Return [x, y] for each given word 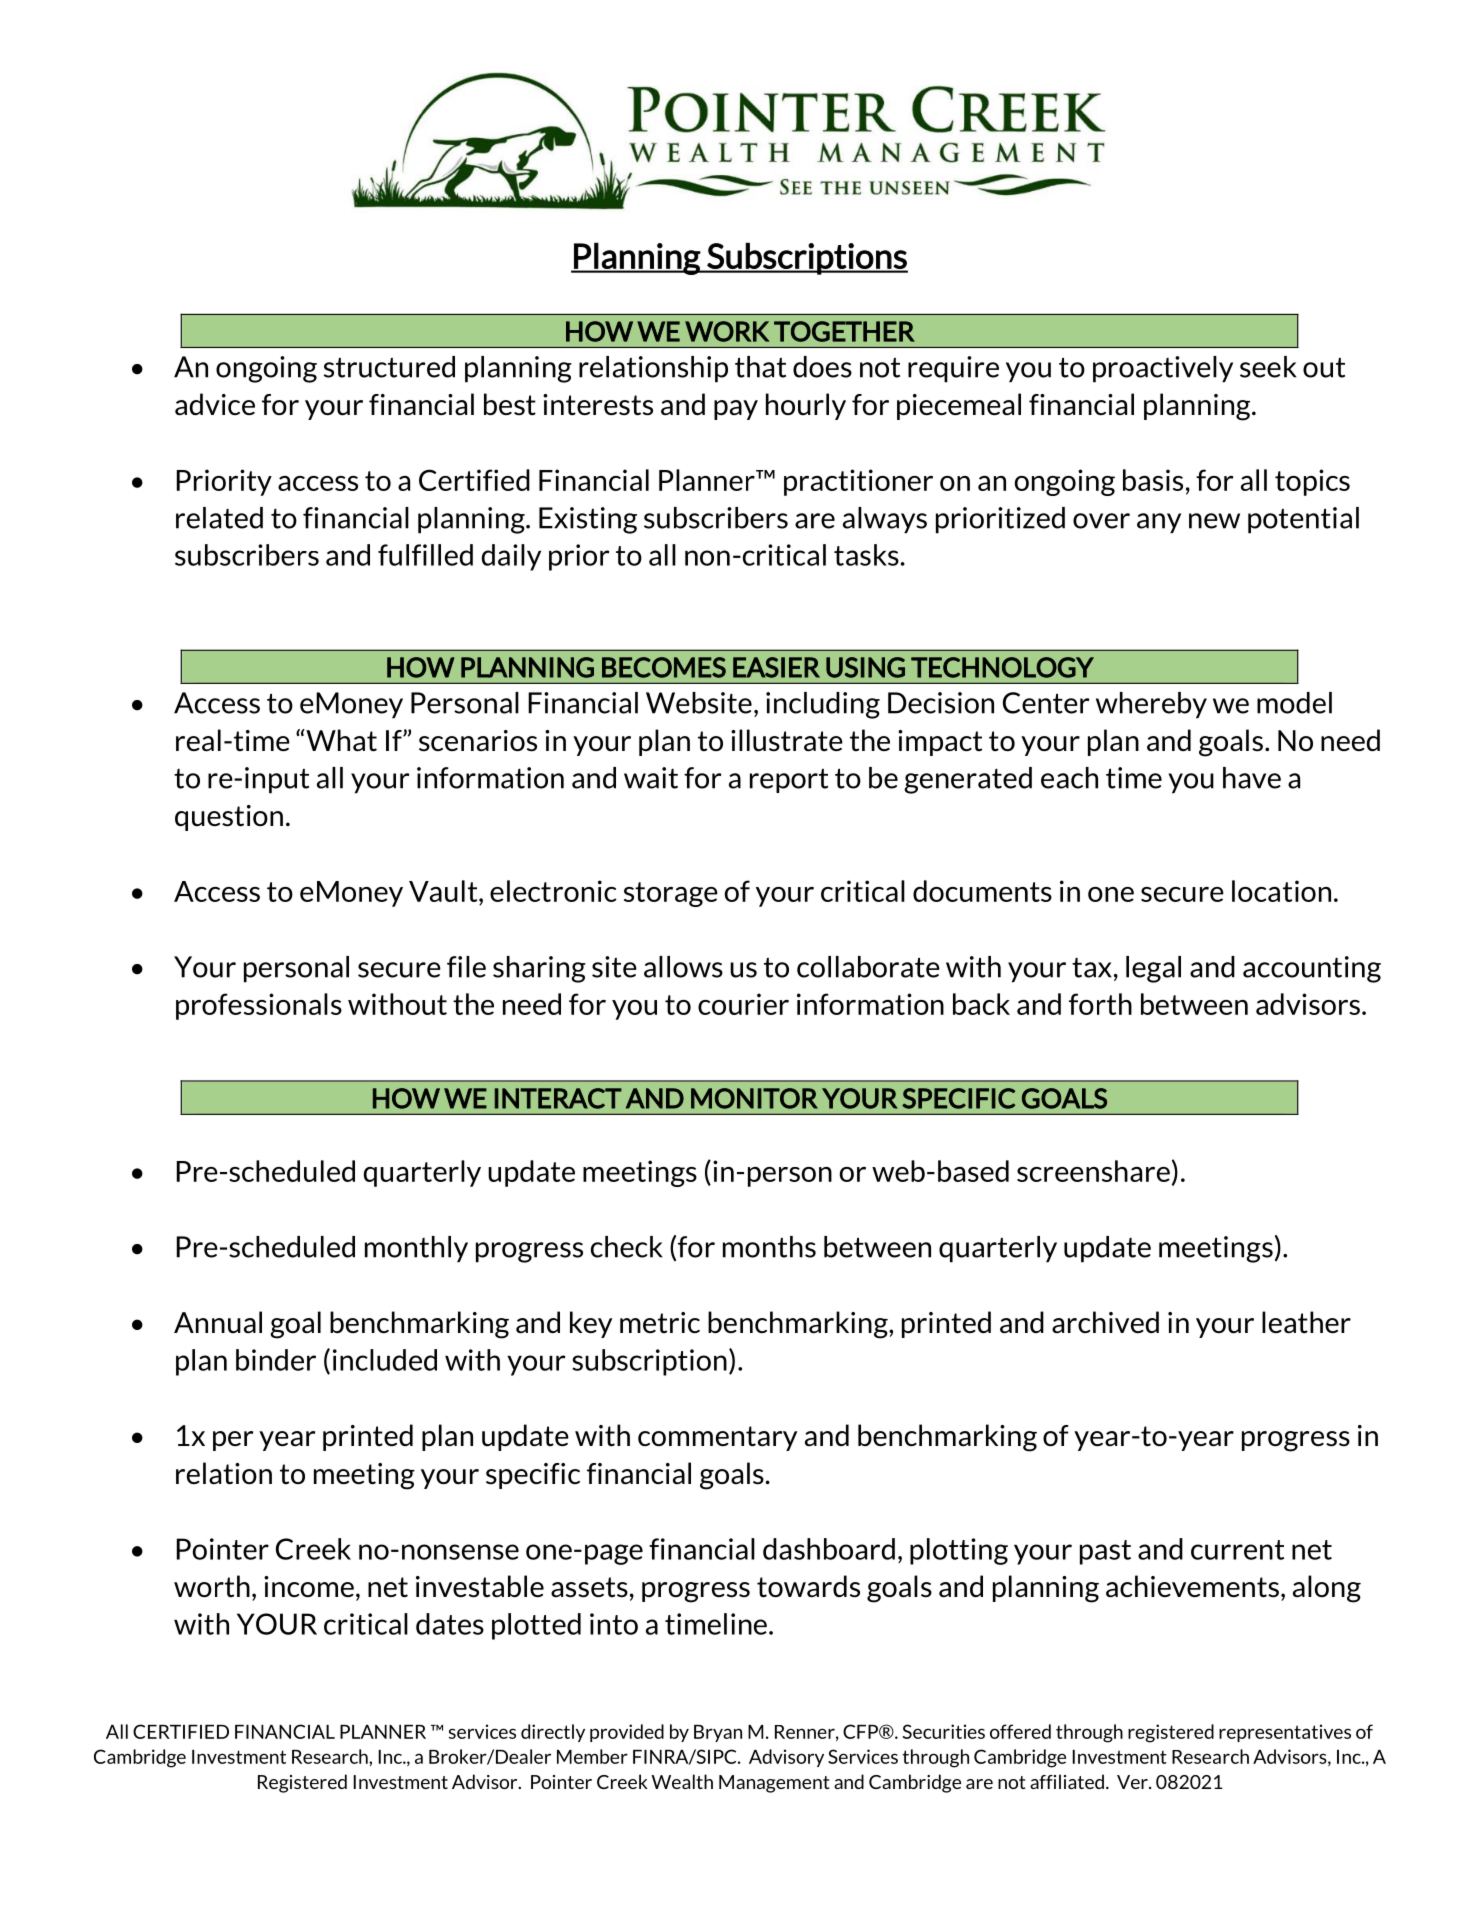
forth [1100, 1004]
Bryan [718, 1733]
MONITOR [754, 1098]
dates [450, 1624]
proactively [1163, 369]
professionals [259, 1006]
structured [389, 367]
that [760, 367]
